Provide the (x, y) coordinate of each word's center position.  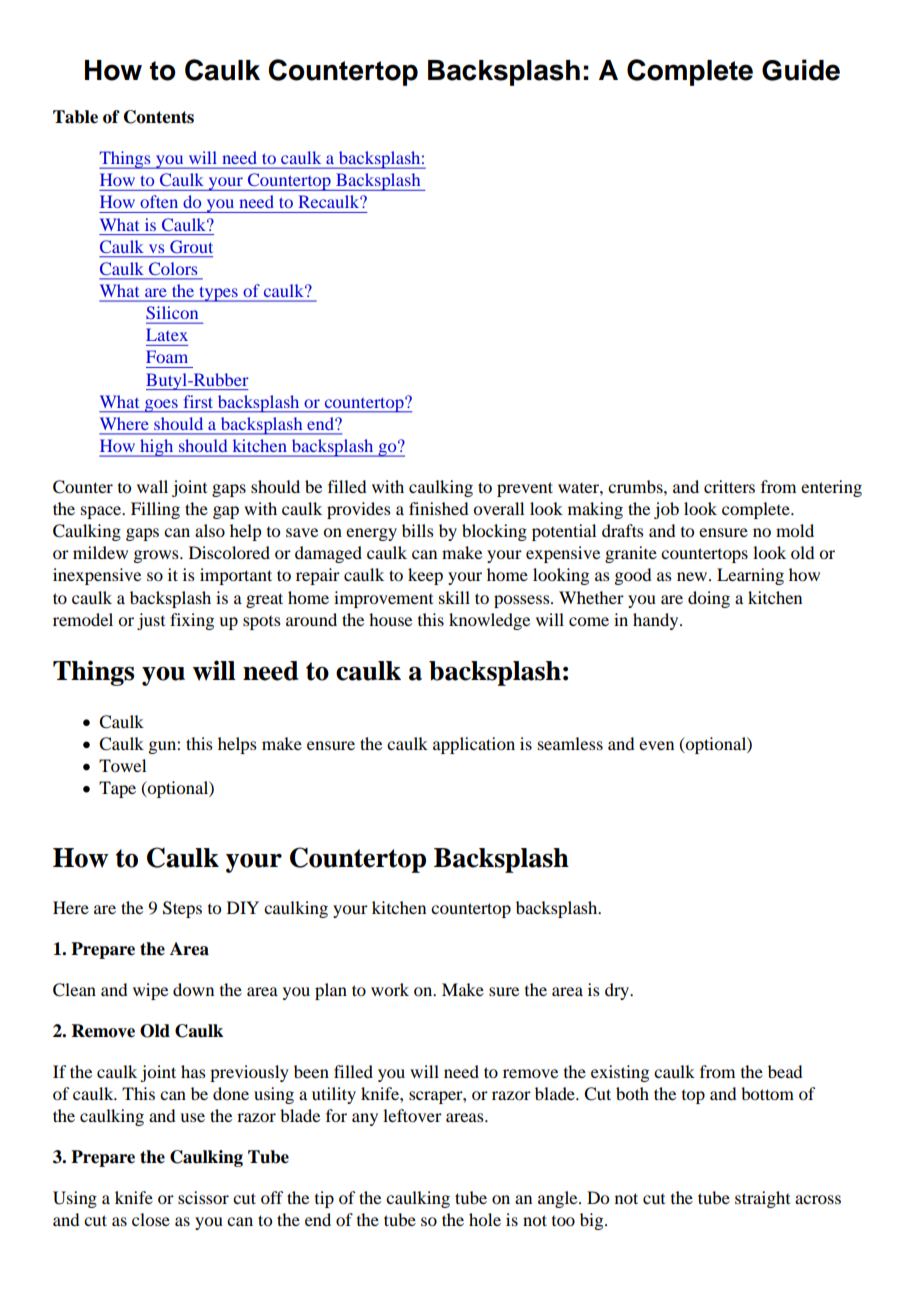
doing (709, 599)
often (159, 201)
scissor (203, 1197)
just (151, 621)
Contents (159, 117)
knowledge (489, 621)
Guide (801, 70)
